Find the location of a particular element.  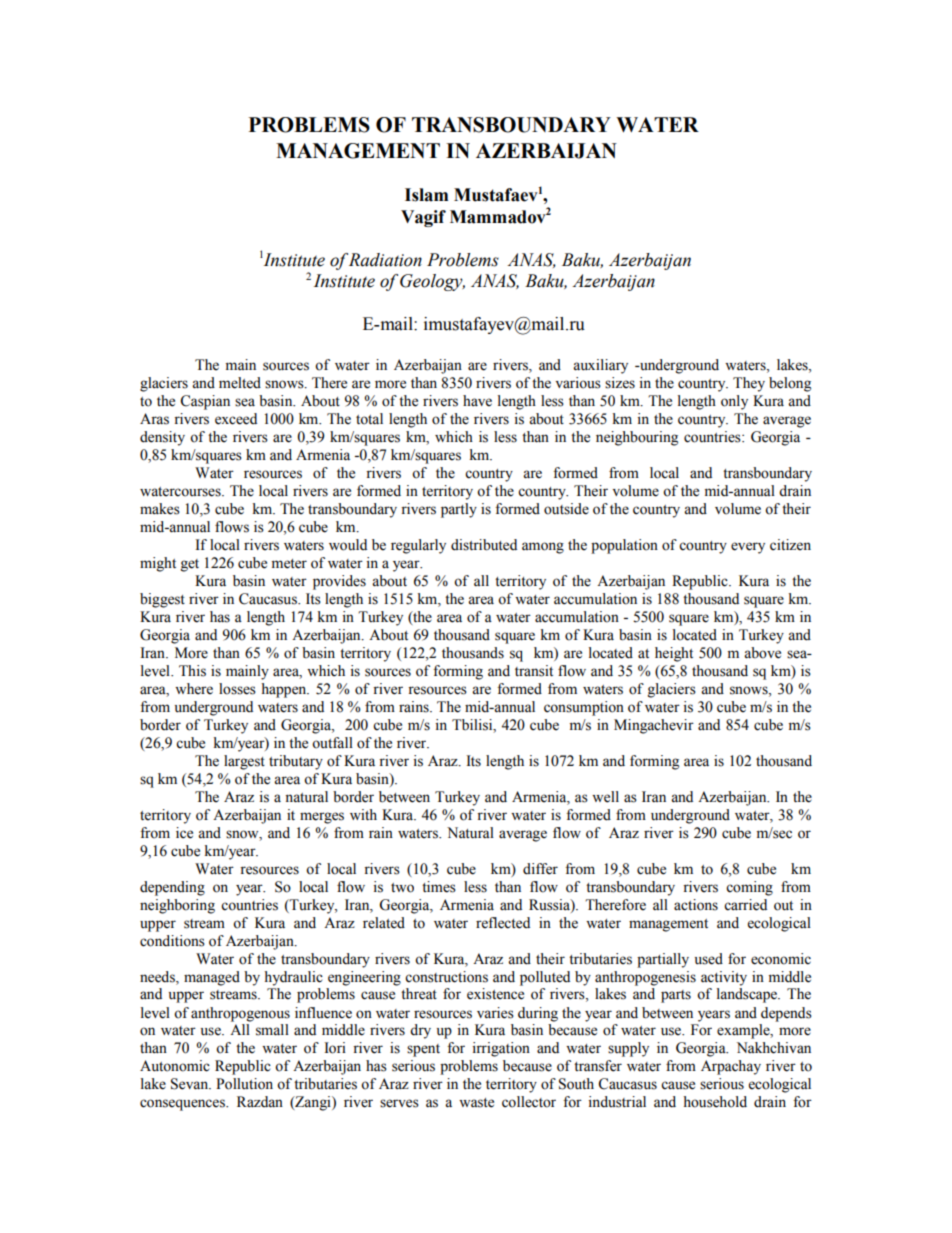

Radiation is located at coordinates (385, 260).
